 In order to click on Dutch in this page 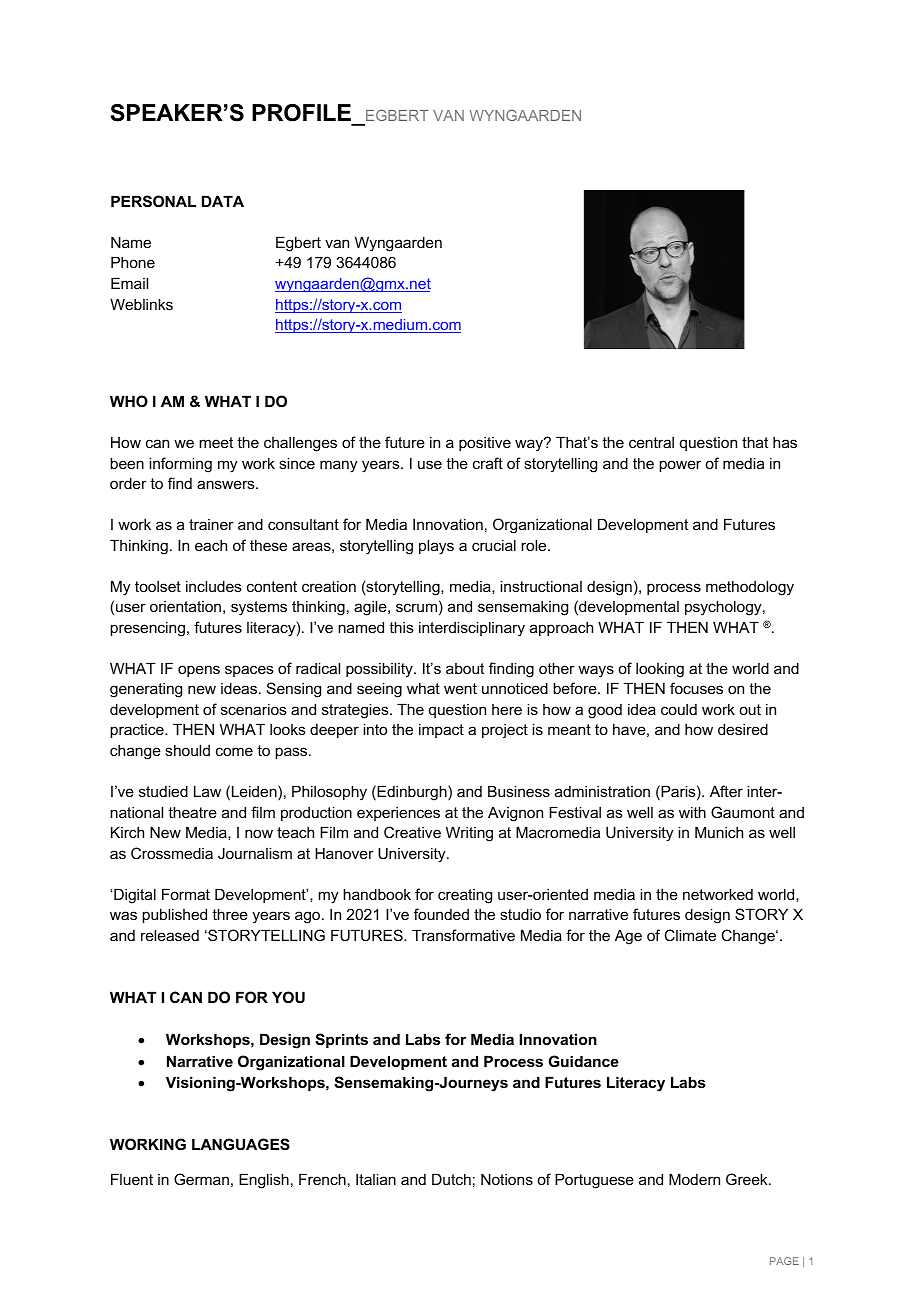, I will do `click(451, 1179)`.
